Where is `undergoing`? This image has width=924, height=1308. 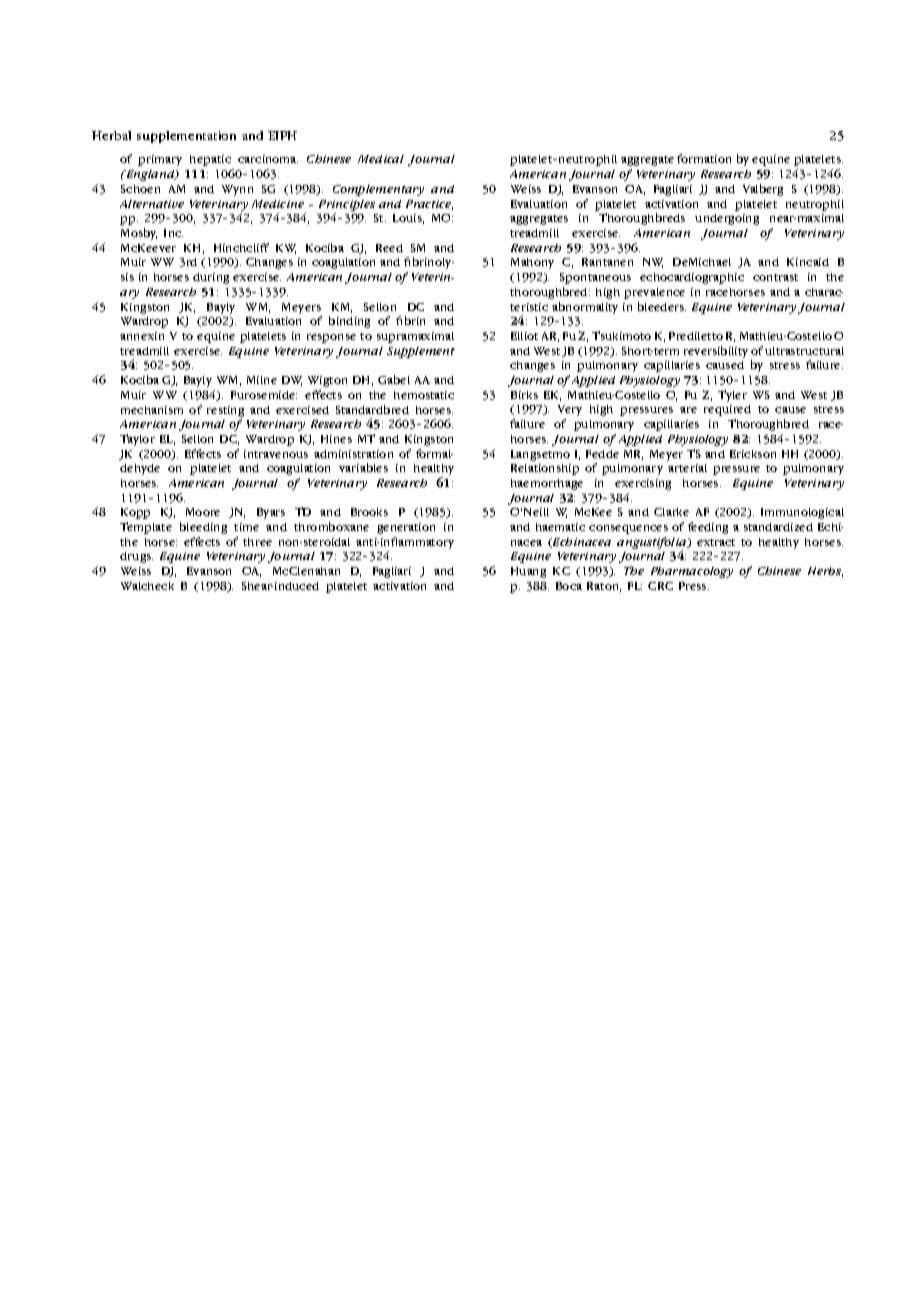
undergoing is located at coordinates (727, 219).
